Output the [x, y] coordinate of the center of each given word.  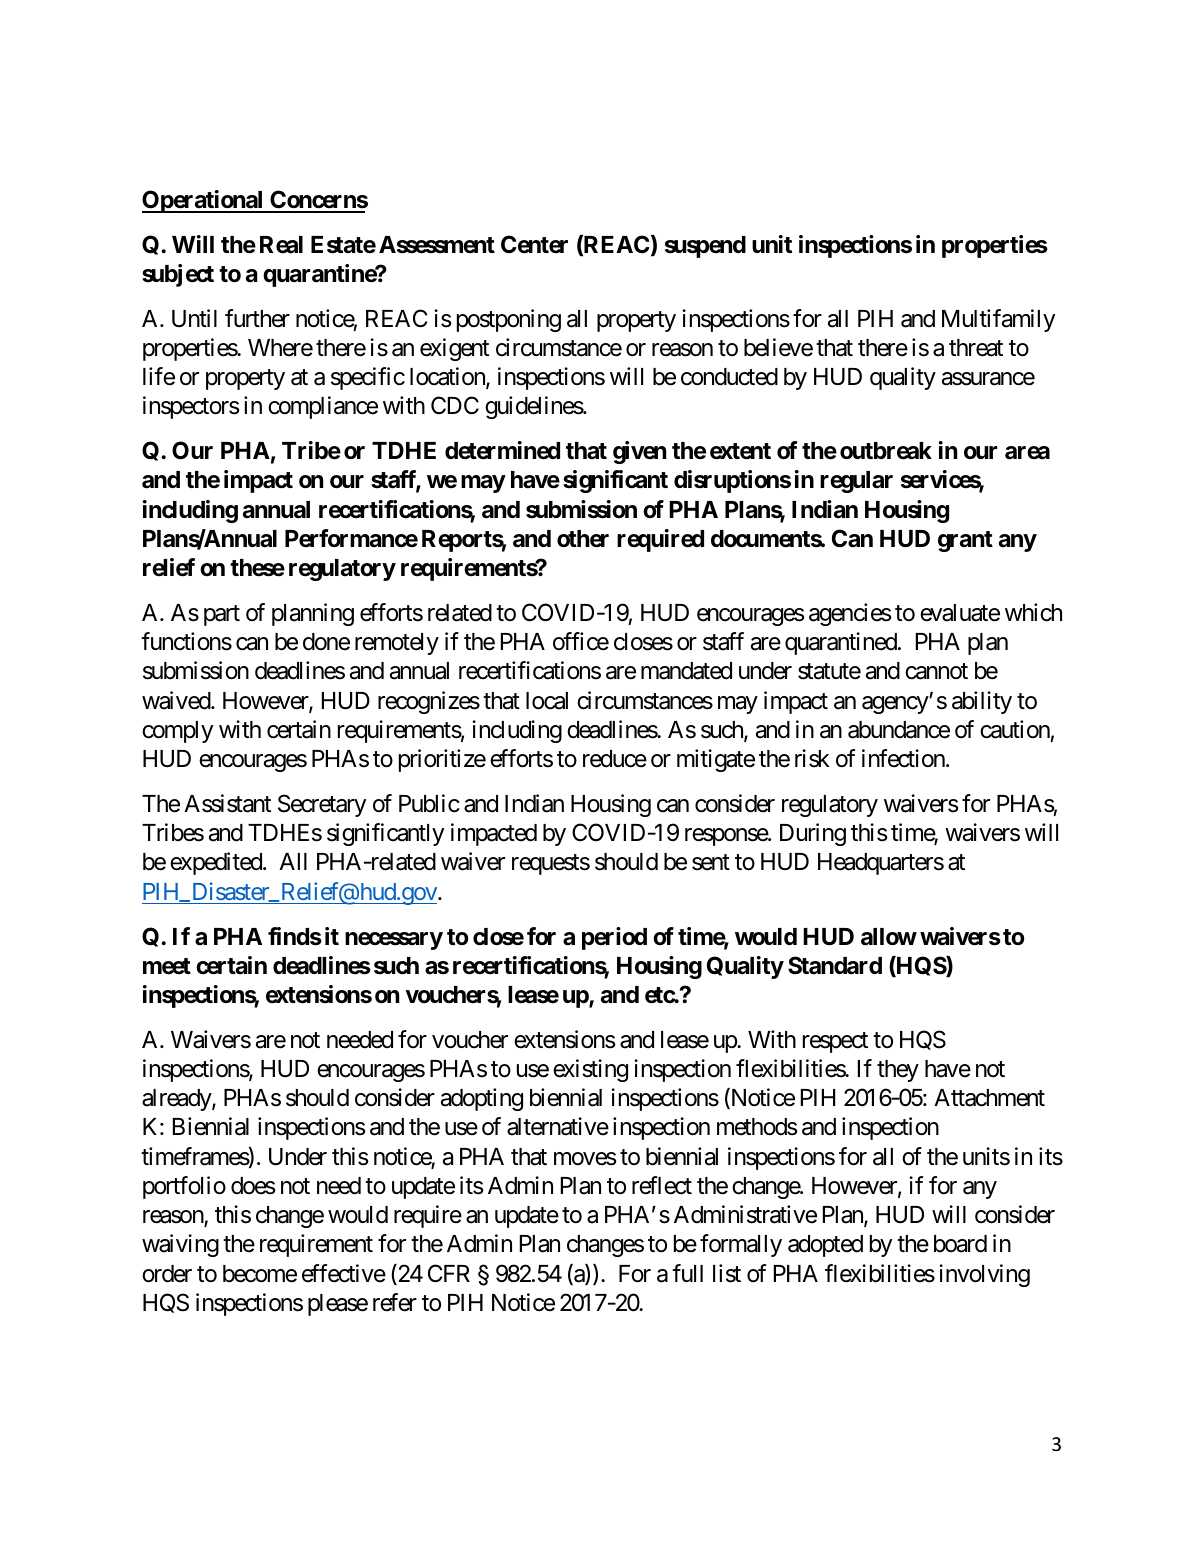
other [583, 539]
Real [281, 245]
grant [965, 541]
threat [976, 348]
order [167, 1274]
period [614, 938]
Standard [835, 965]
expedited [217, 863]
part [222, 615]
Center [534, 244]
